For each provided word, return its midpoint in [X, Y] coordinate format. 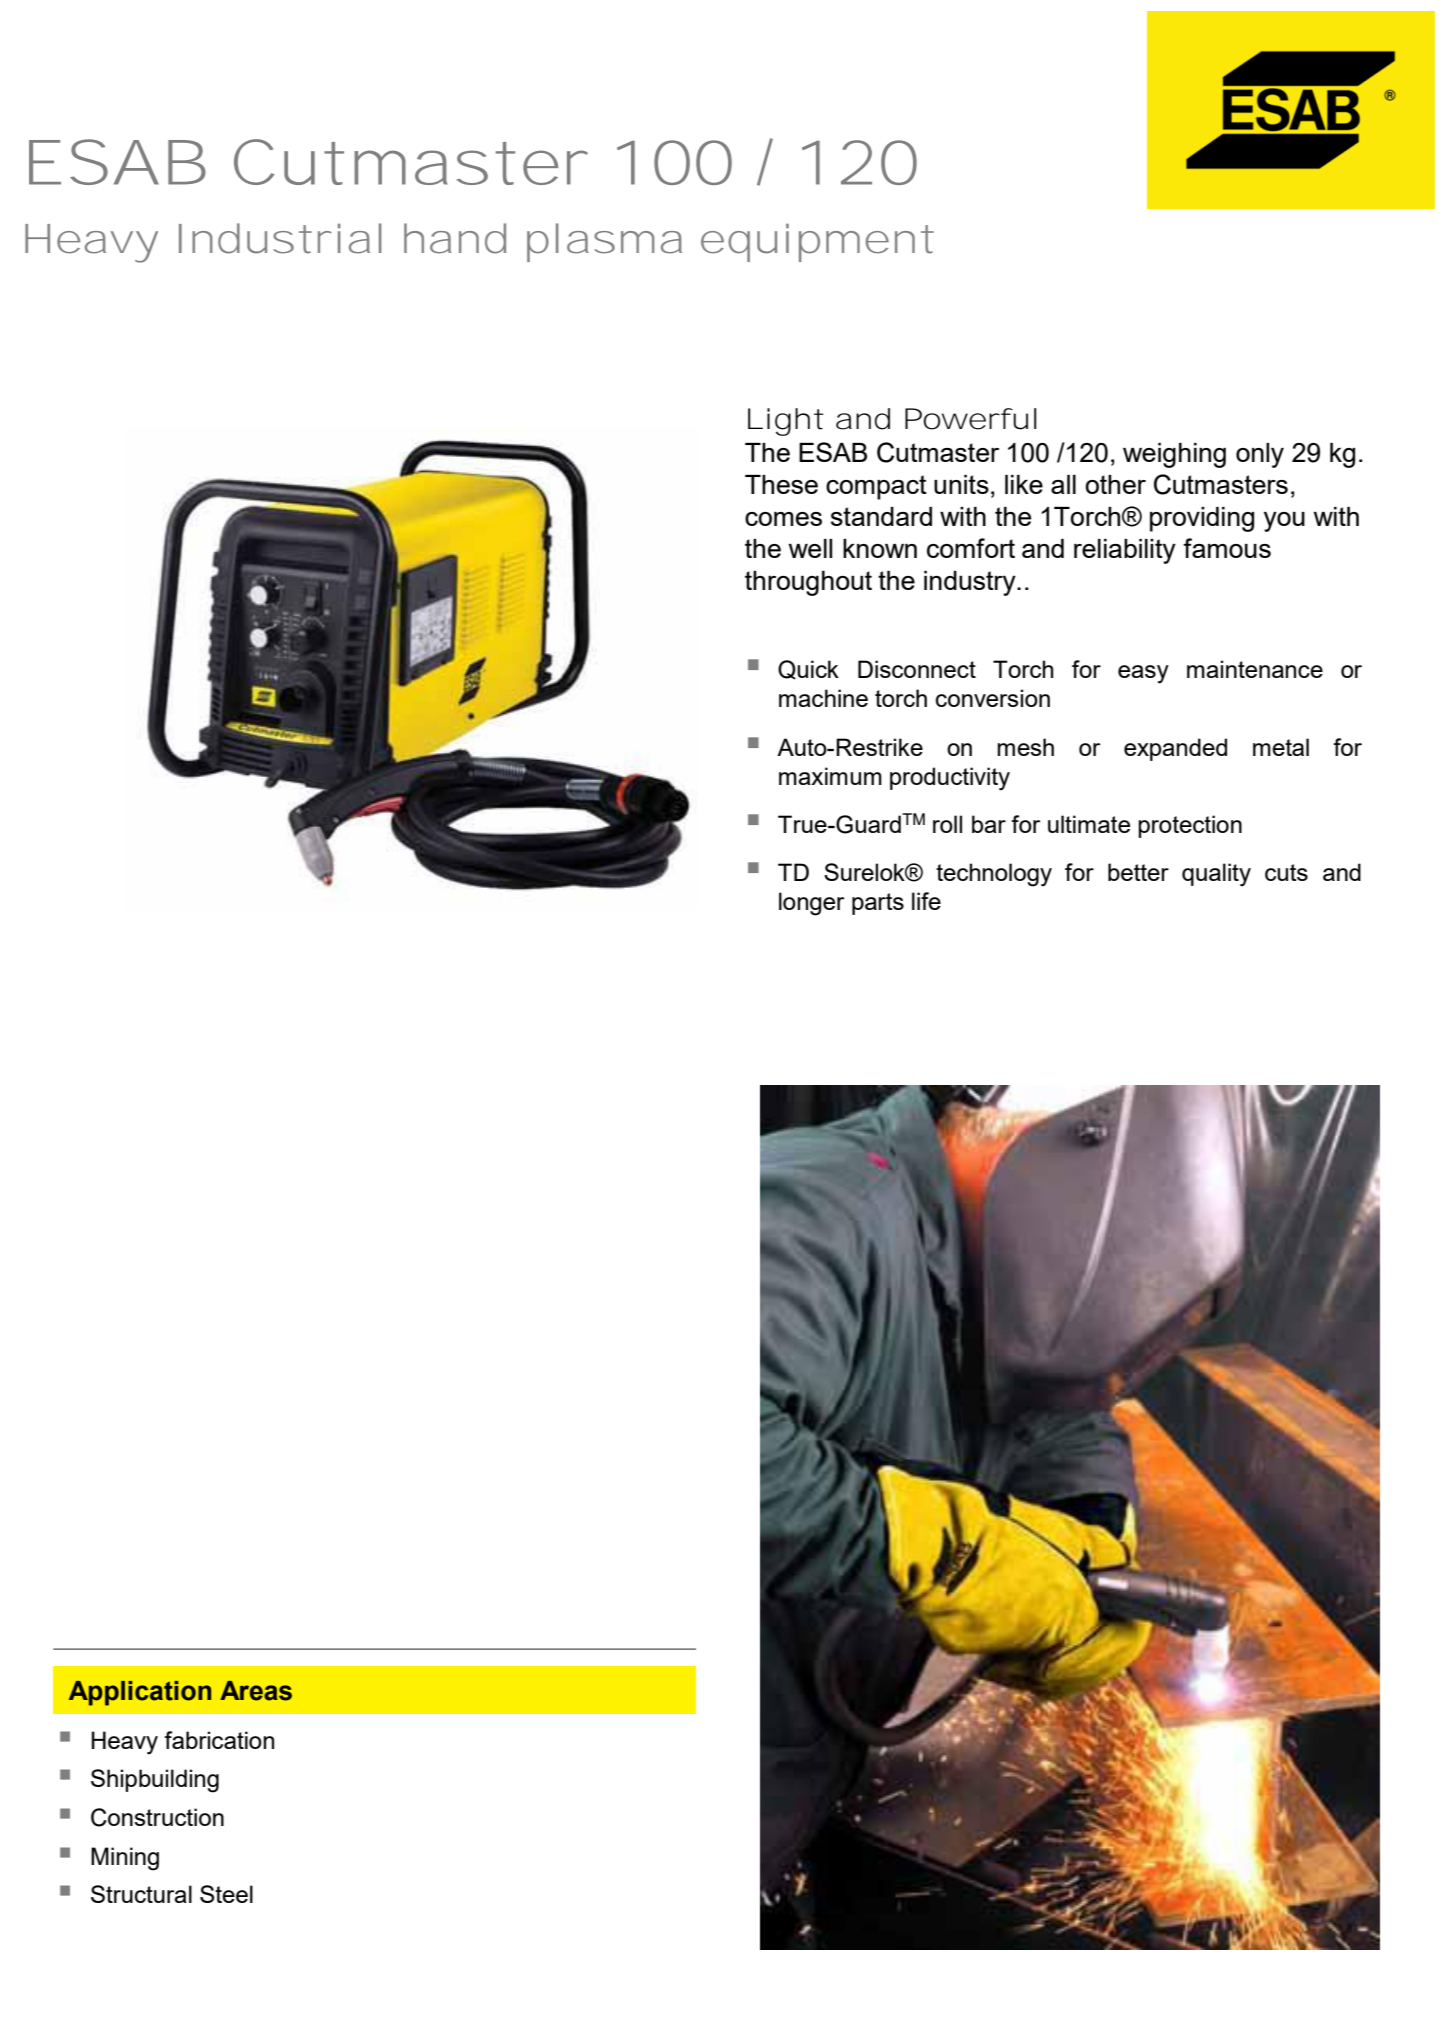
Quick [808, 670]
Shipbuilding [155, 1781]
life [926, 901]
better [1138, 872]
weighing [1174, 455]
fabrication [219, 1740]
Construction [157, 1817]
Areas [256, 1691]
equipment [817, 242]
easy [1143, 674]
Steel [226, 1894]
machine [823, 698]
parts [878, 904]
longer [811, 904]
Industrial [280, 238]
